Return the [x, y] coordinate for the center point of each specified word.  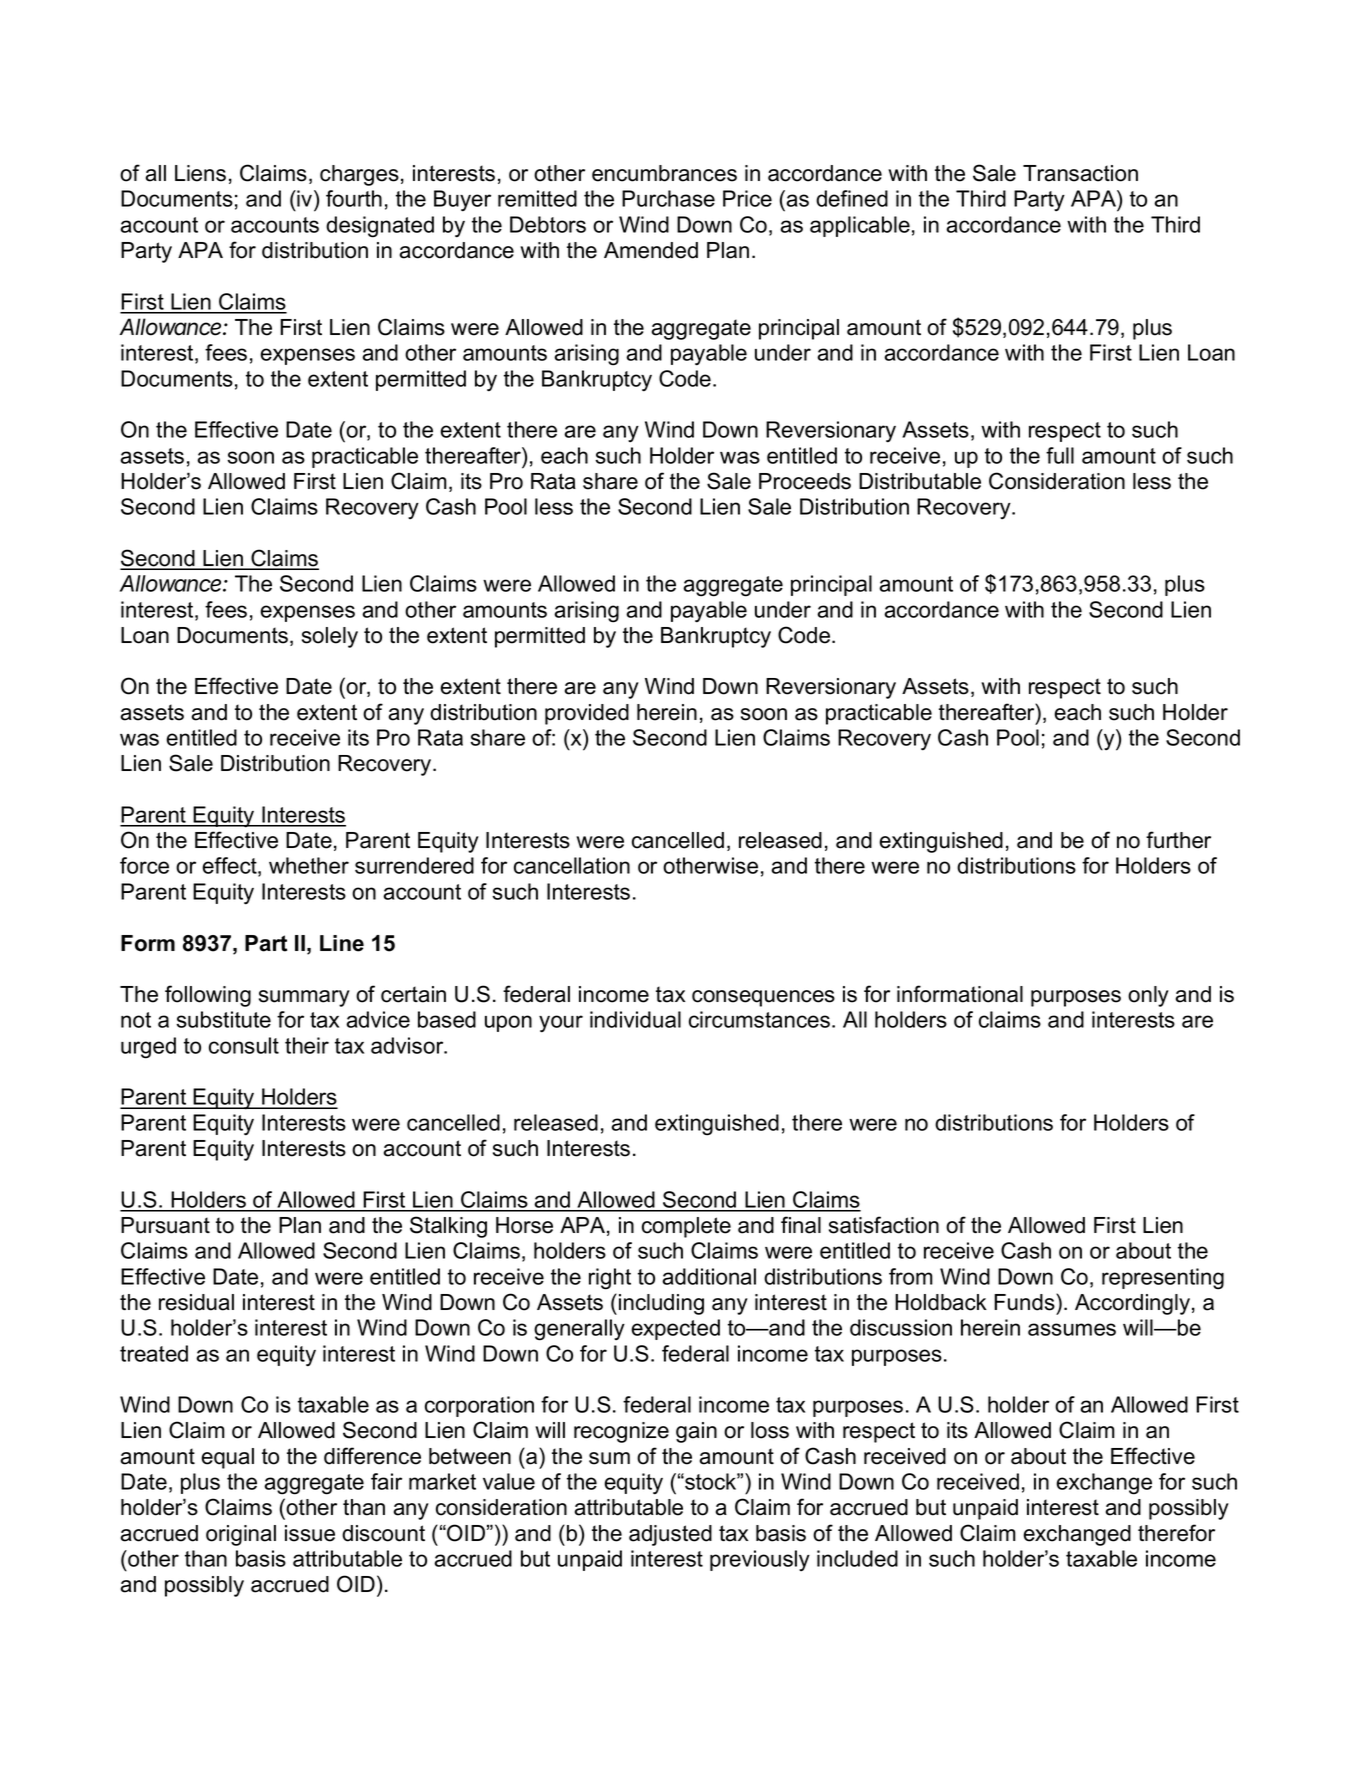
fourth [354, 198]
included [857, 1558]
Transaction [1080, 173]
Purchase [668, 198]
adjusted [670, 1535]
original [241, 1535]
